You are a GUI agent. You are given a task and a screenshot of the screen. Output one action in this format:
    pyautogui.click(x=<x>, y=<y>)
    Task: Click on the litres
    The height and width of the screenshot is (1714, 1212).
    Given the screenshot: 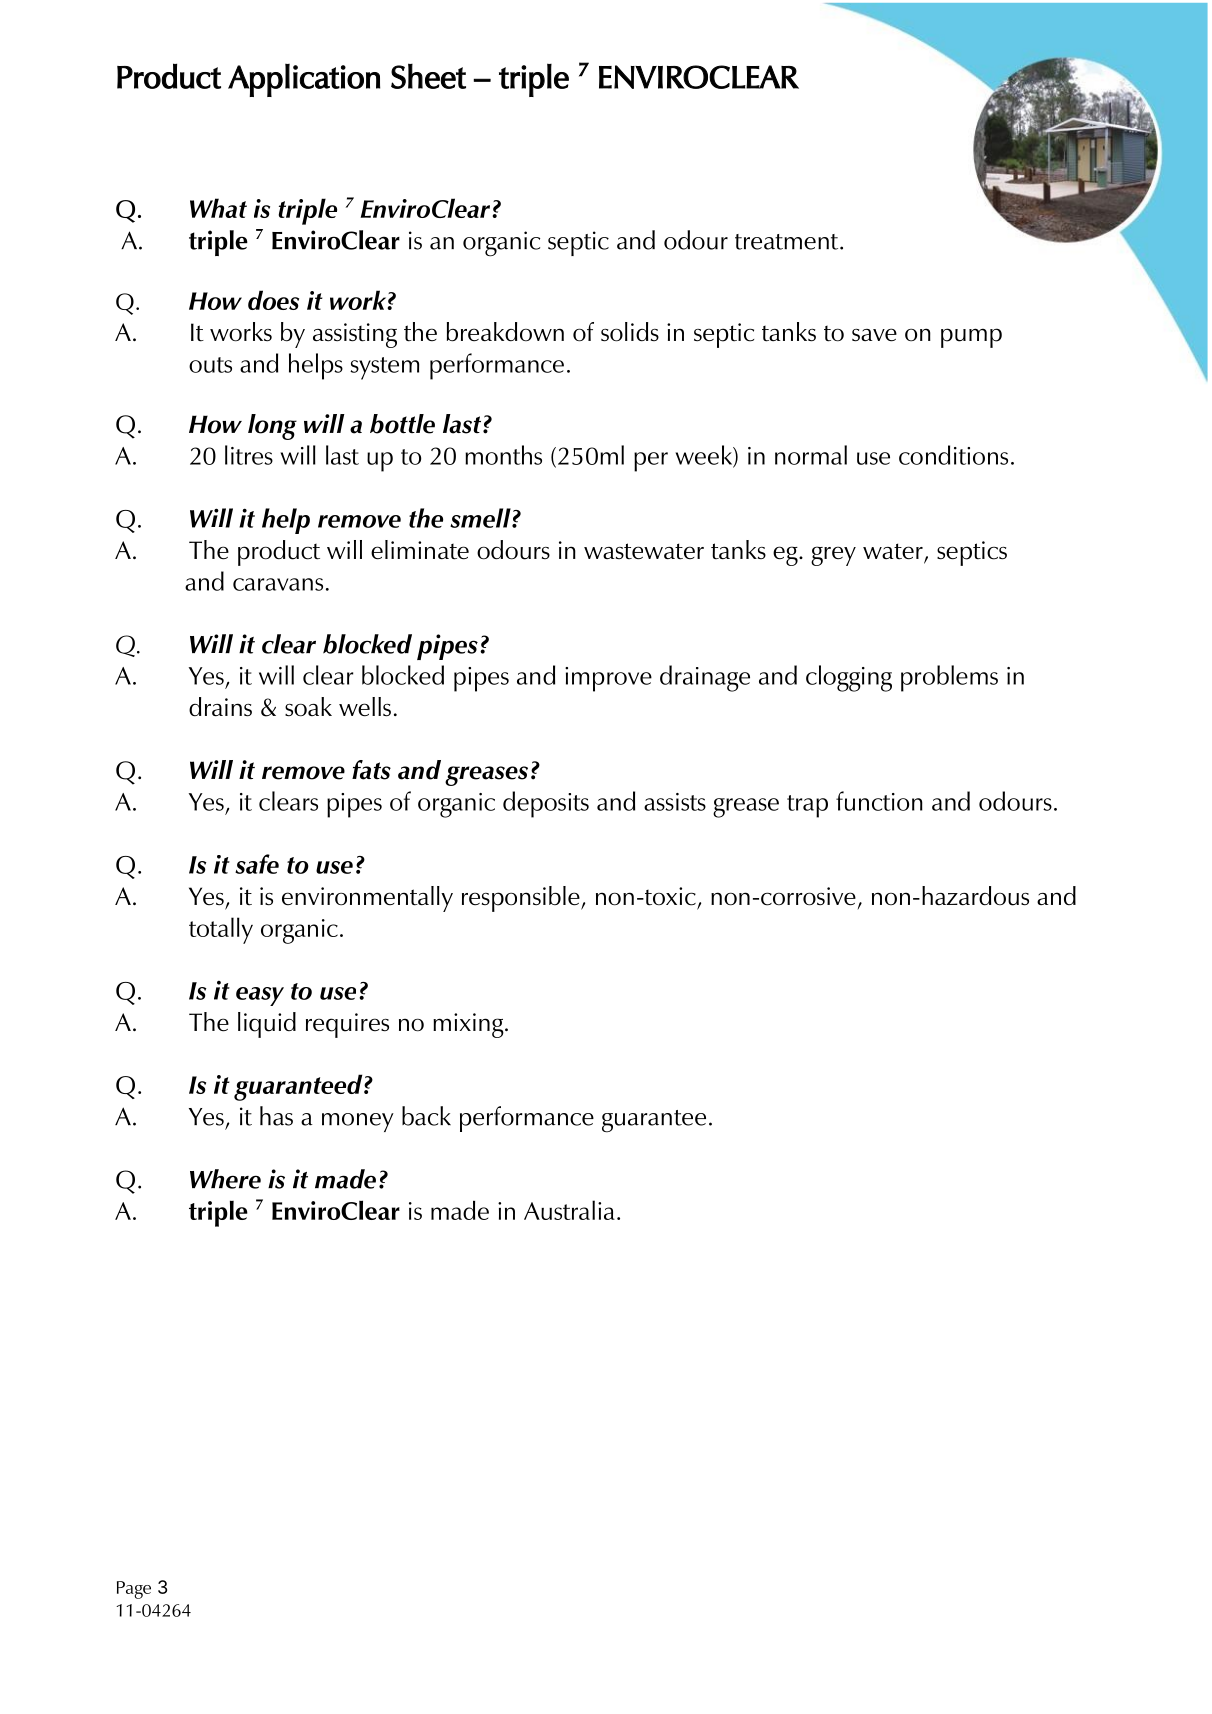 What is the action you would take?
    pyautogui.click(x=249, y=455)
